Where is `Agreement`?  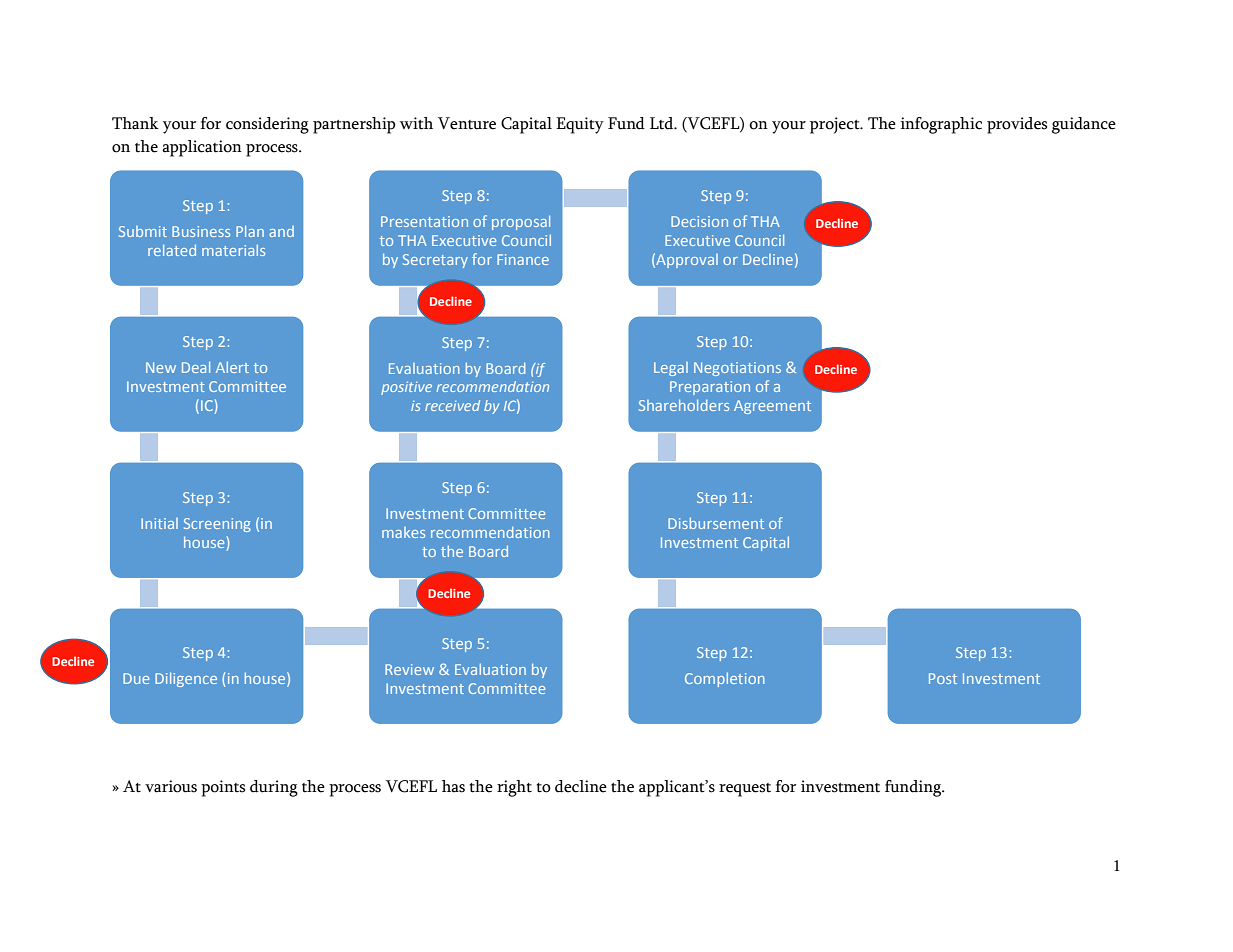
Agreement is located at coordinates (772, 407).
